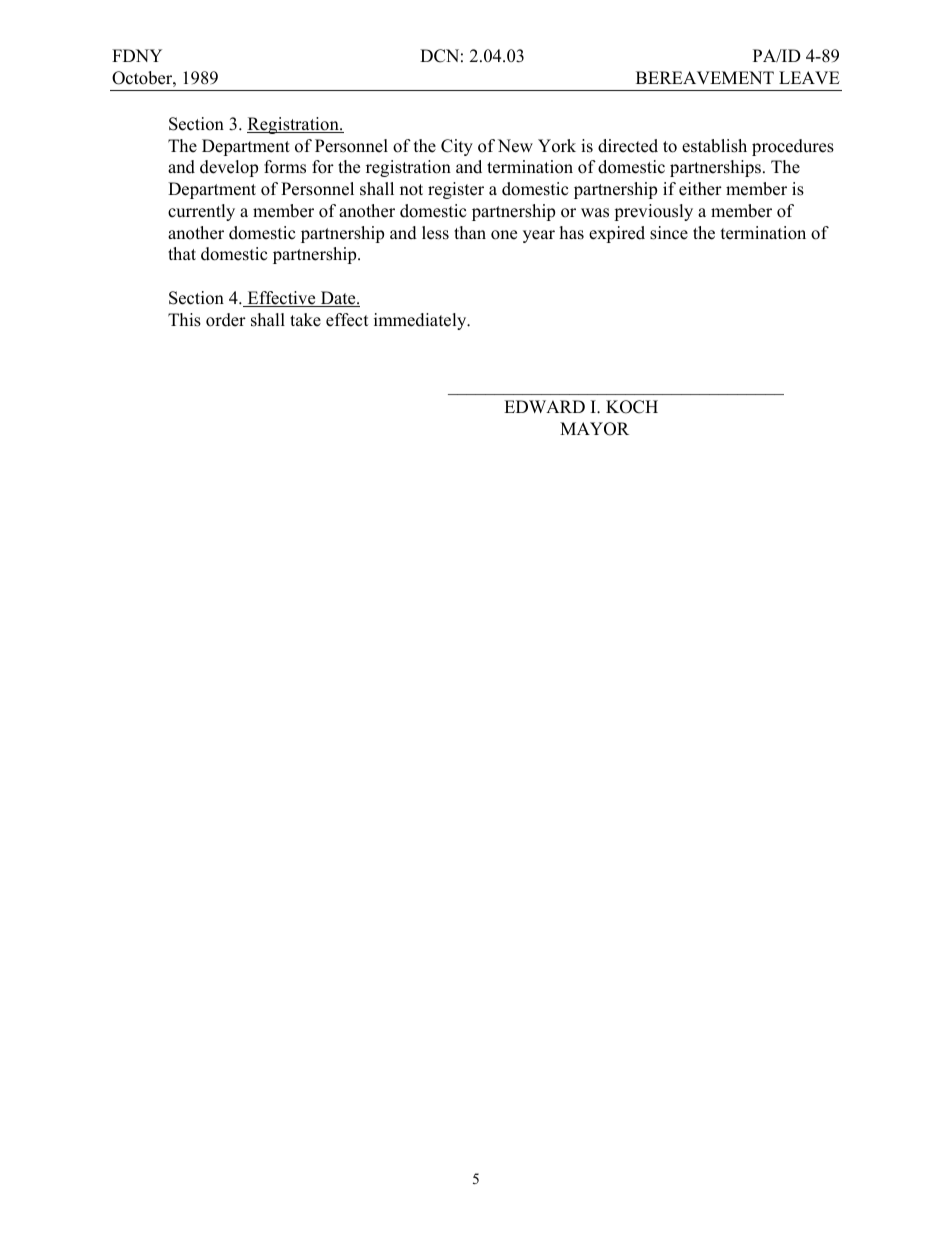  I want to click on one, so click(504, 235).
